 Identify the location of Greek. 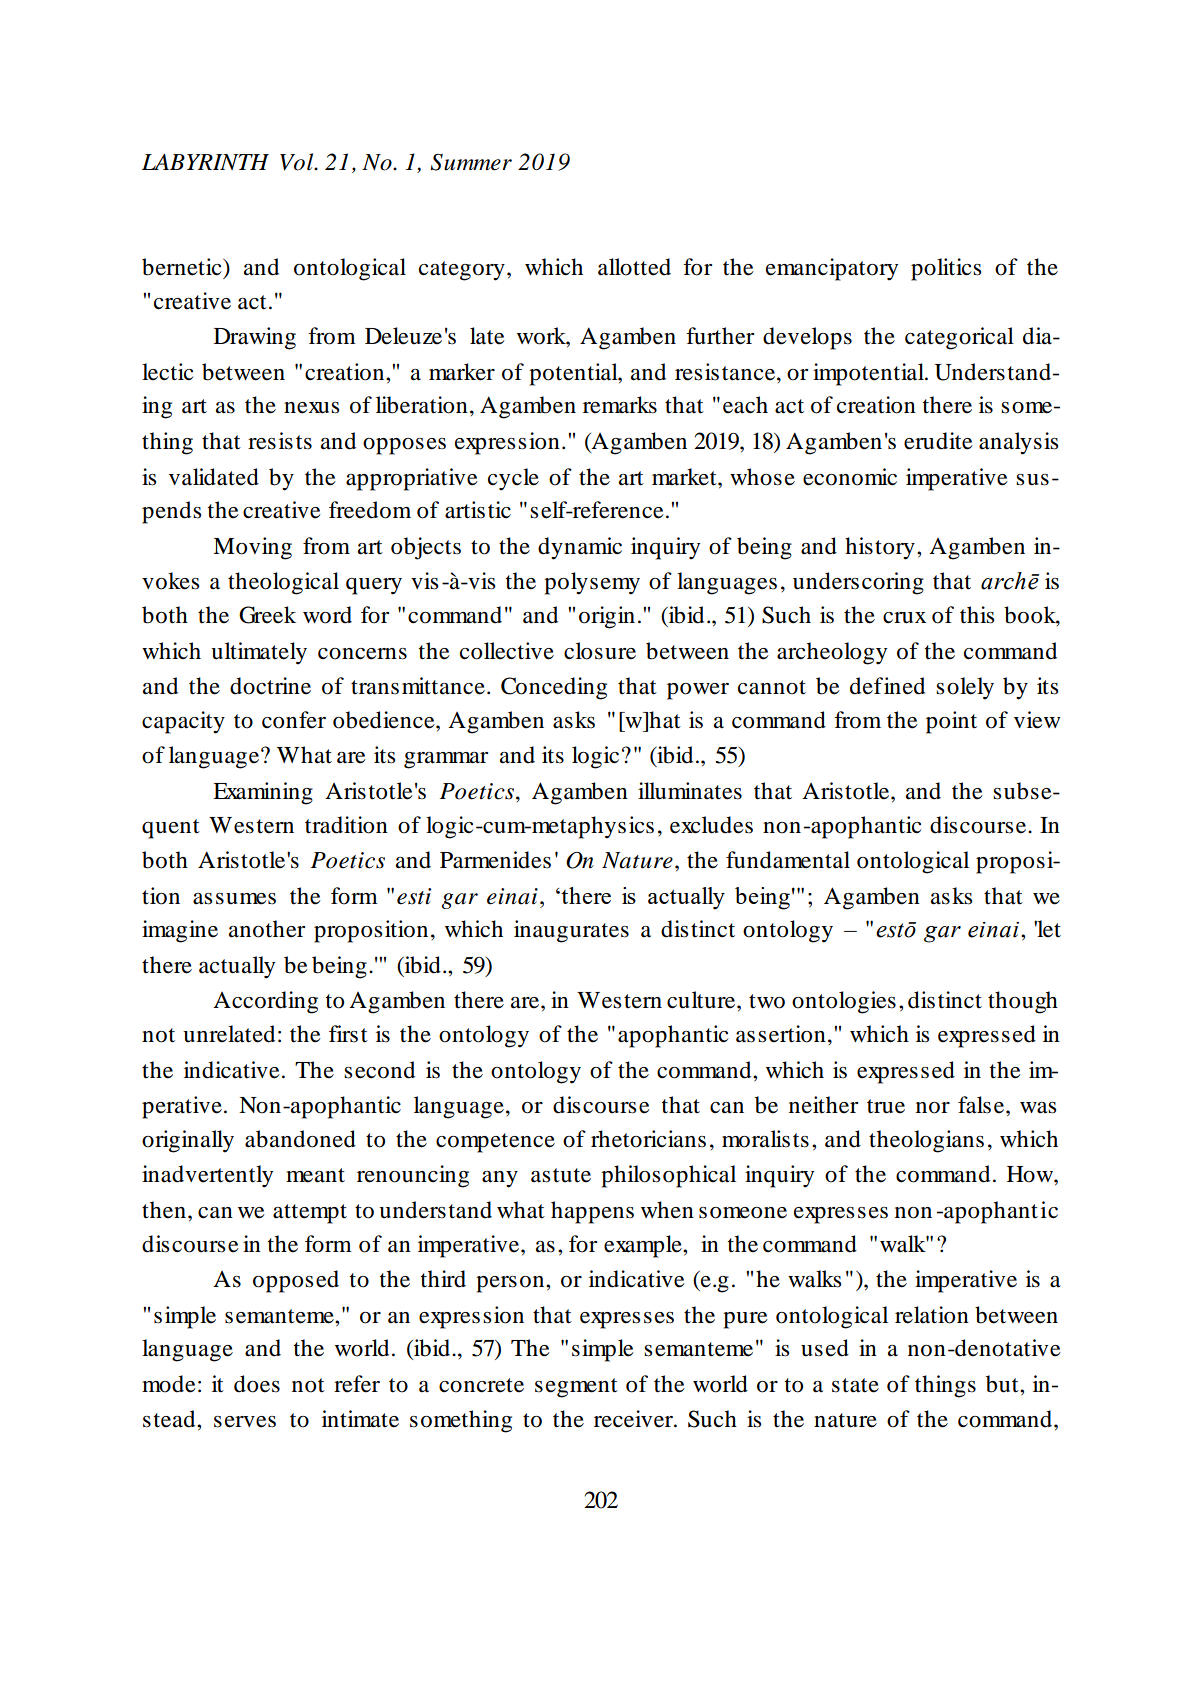
(267, 615).
